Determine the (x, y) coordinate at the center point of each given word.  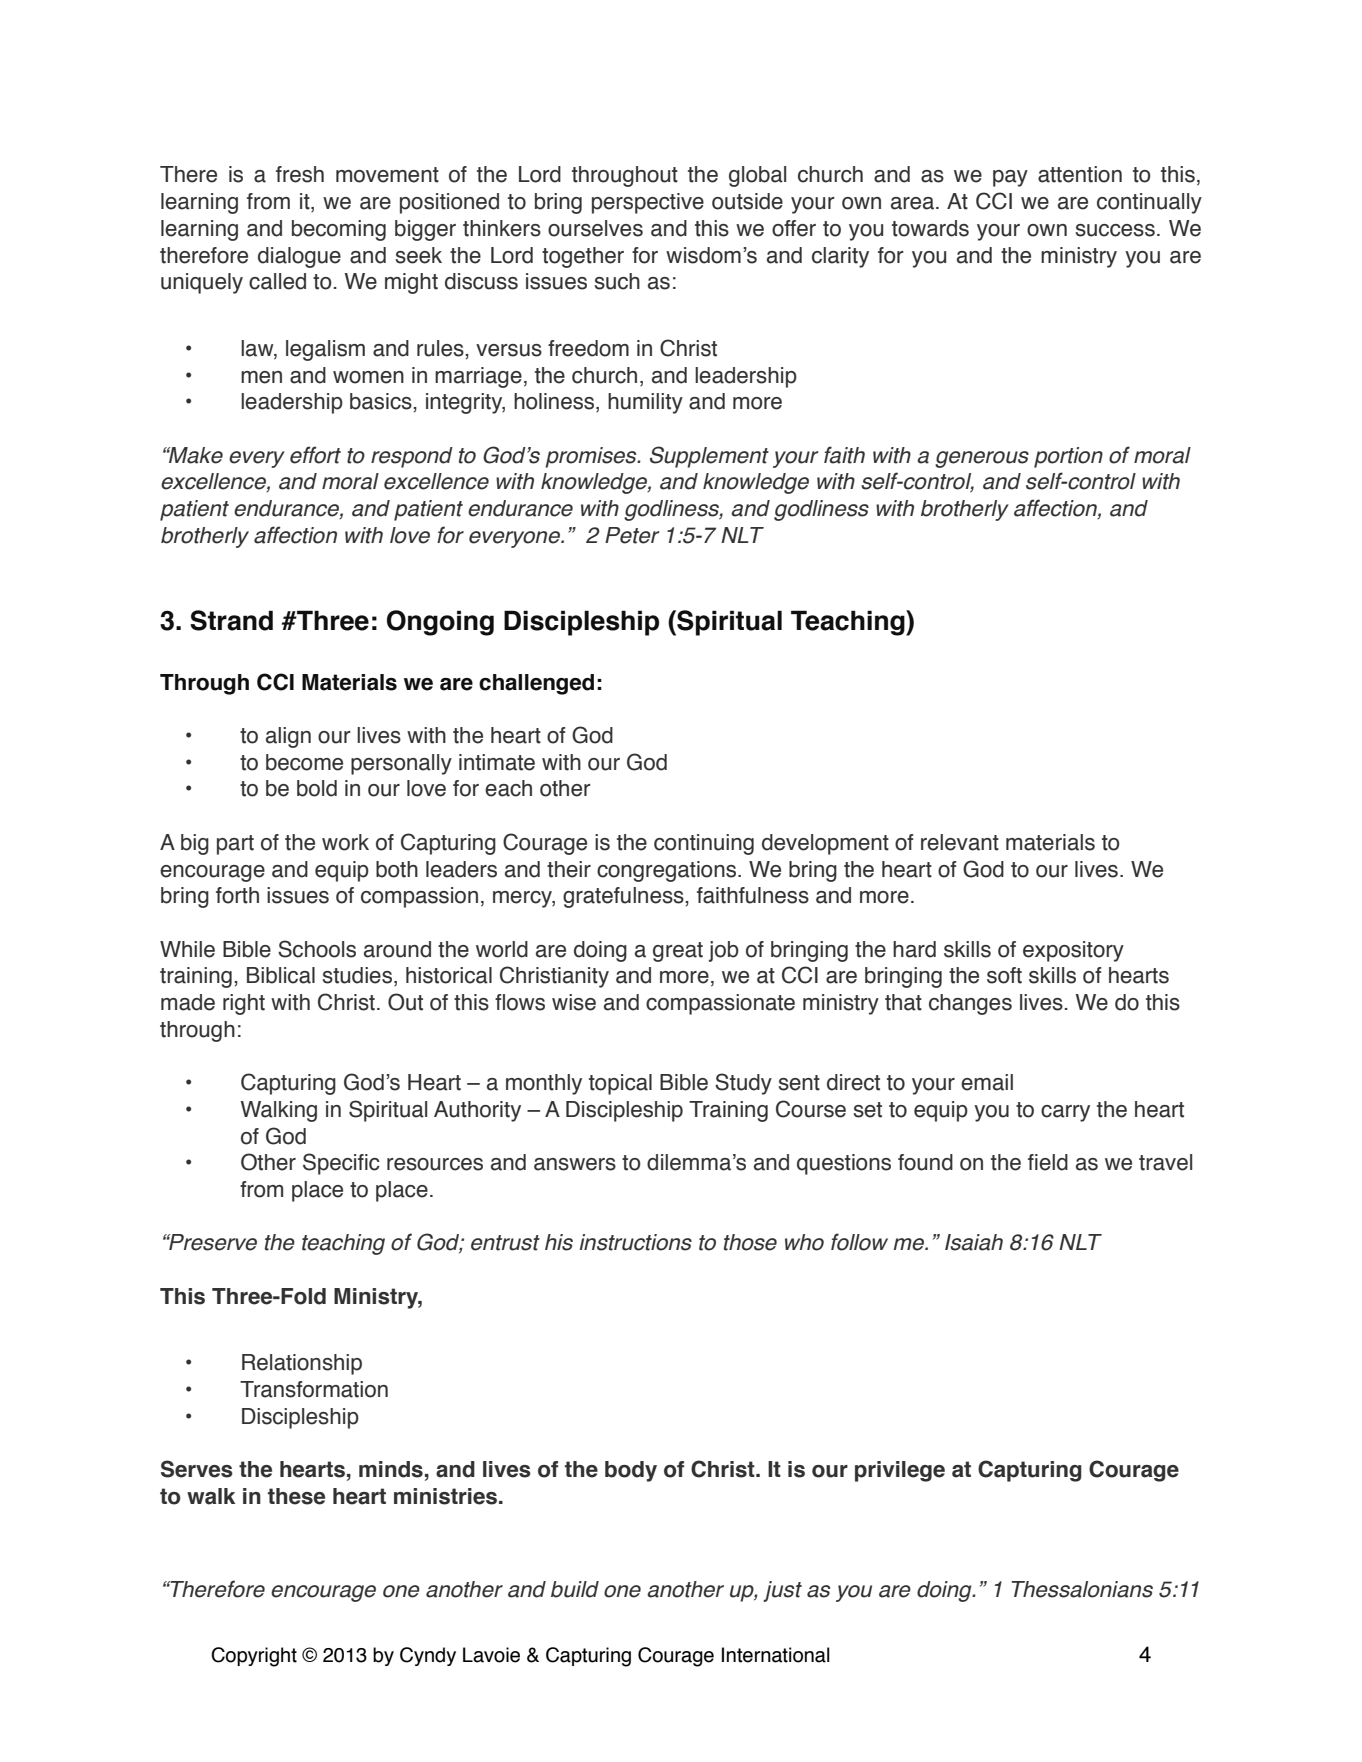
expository (1073, 951)
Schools (317, 949)
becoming (339, 230)
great (678, 952)
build (575, 1589)
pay (1010, 178)
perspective (648, 203)
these (296, 1496)
